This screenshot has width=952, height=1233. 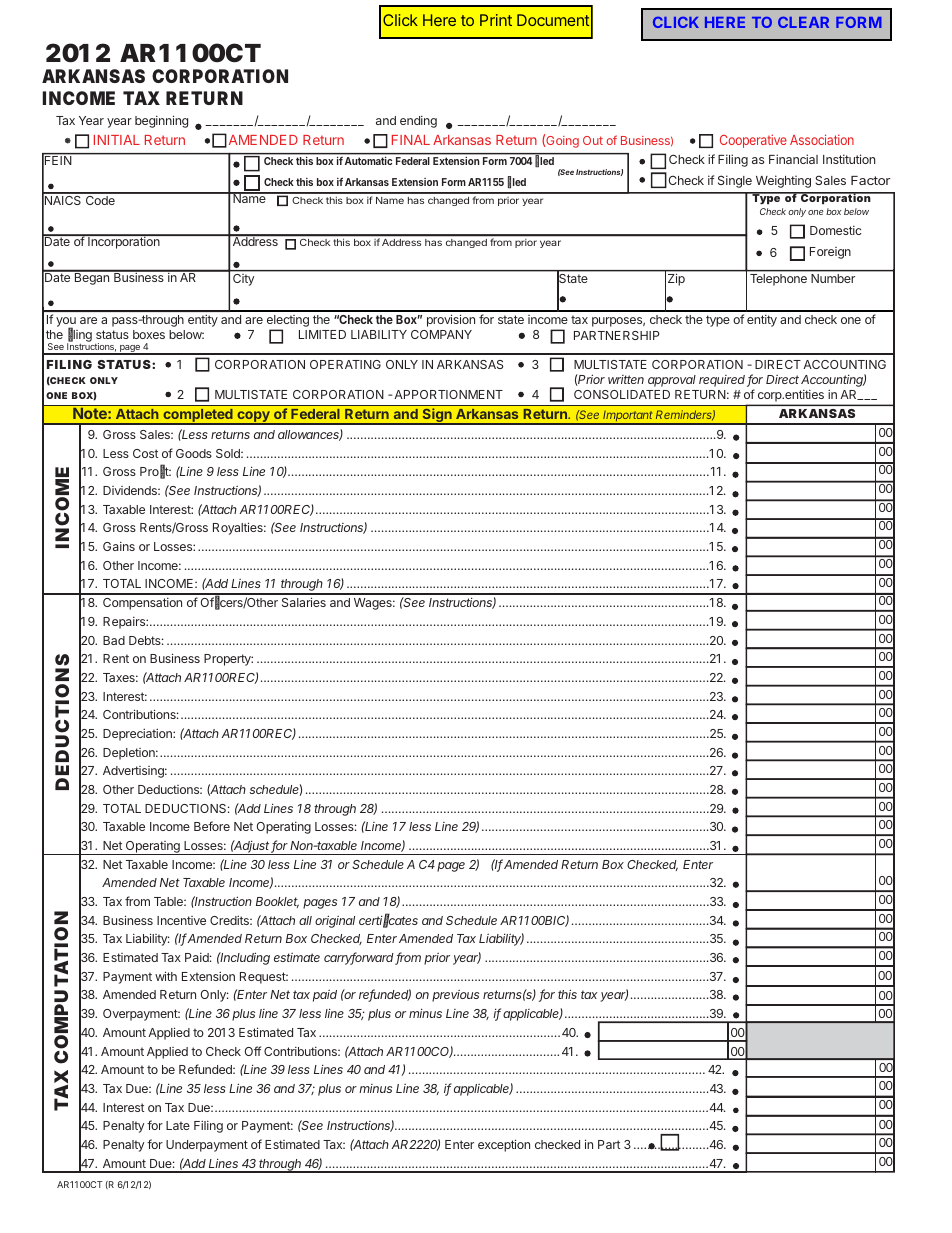 What do you see at coordinates (335, 921) in the screenshot?
I see `original` at bounding box center [335, 921].
